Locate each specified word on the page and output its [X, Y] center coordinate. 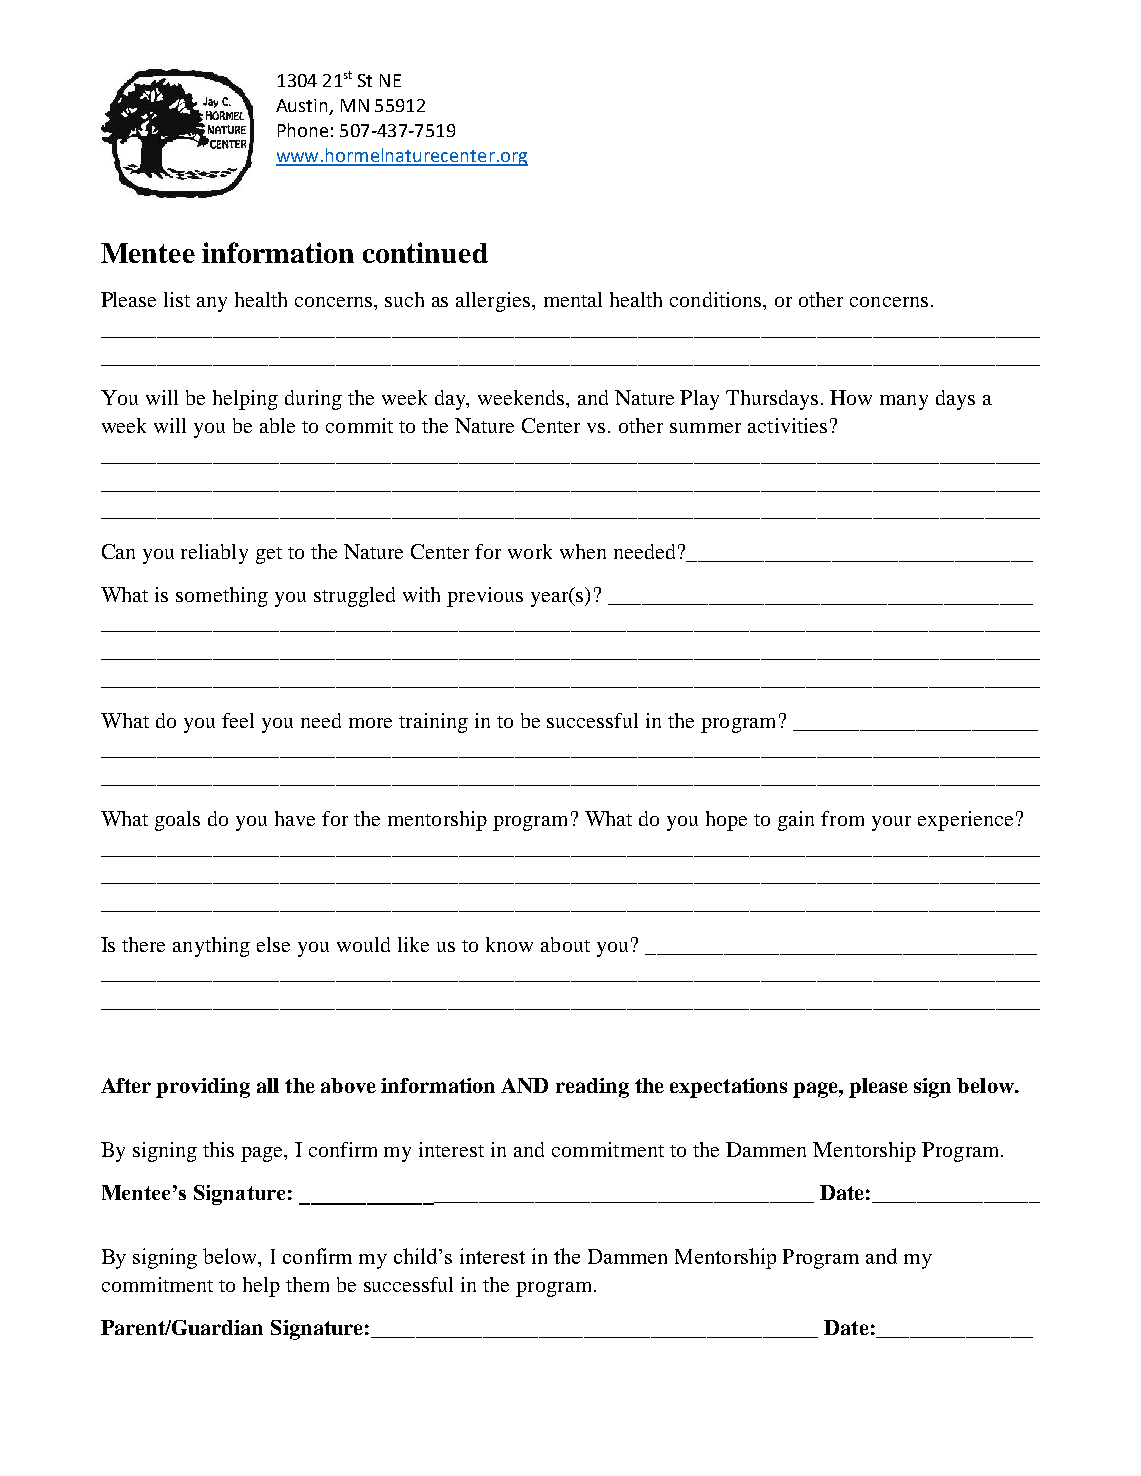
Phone [303, 130]
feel [238, 720]
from [842, 818]
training [433, 723]
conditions [717, 299]
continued [425, 252]
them [307, 1284]
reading [592, 1088]
